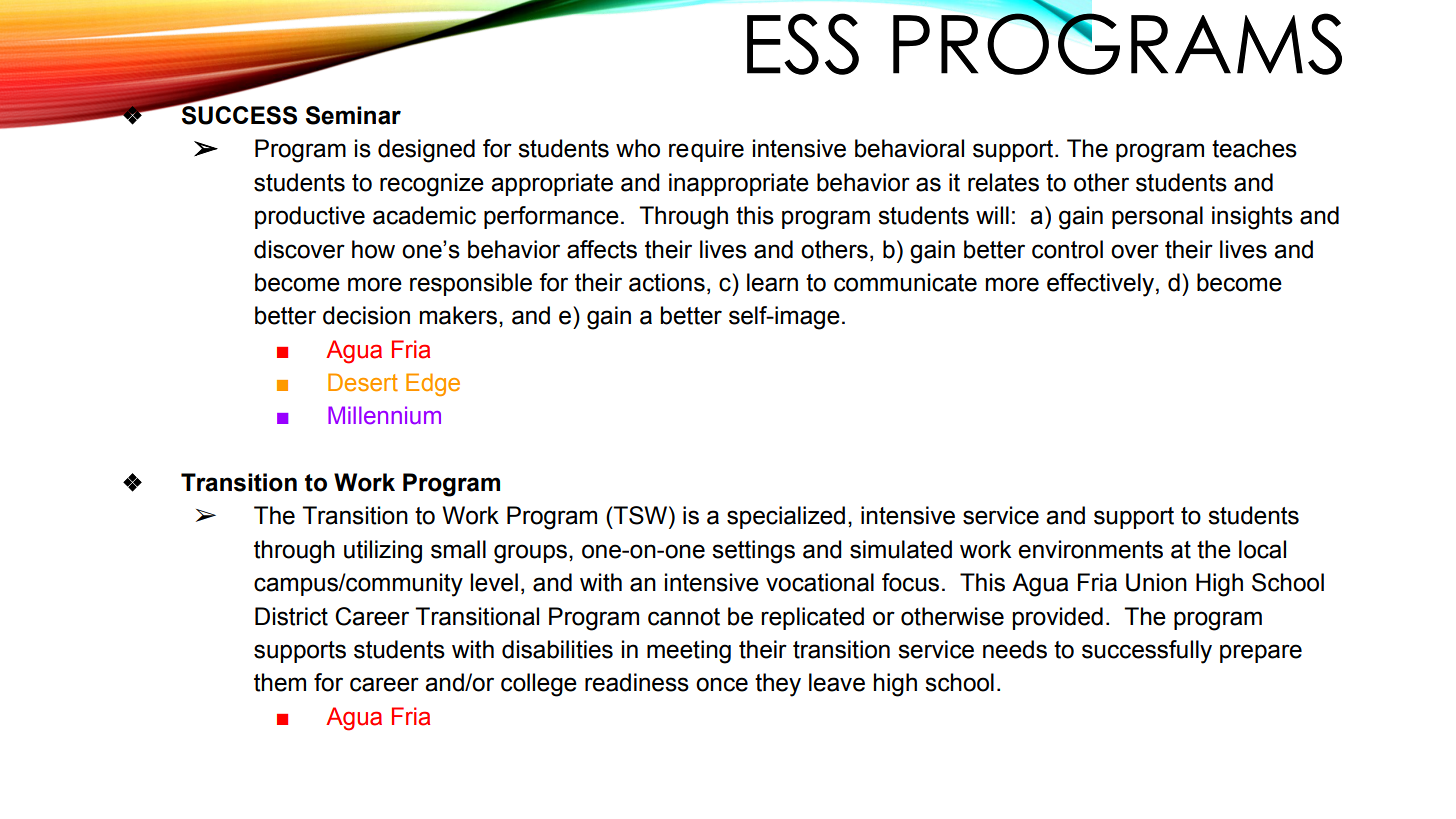 The image size is (1456, 819). What do you see at coordinates (706, 150) in the screenshot?
I see `require` at bounding box center [706, 150].
